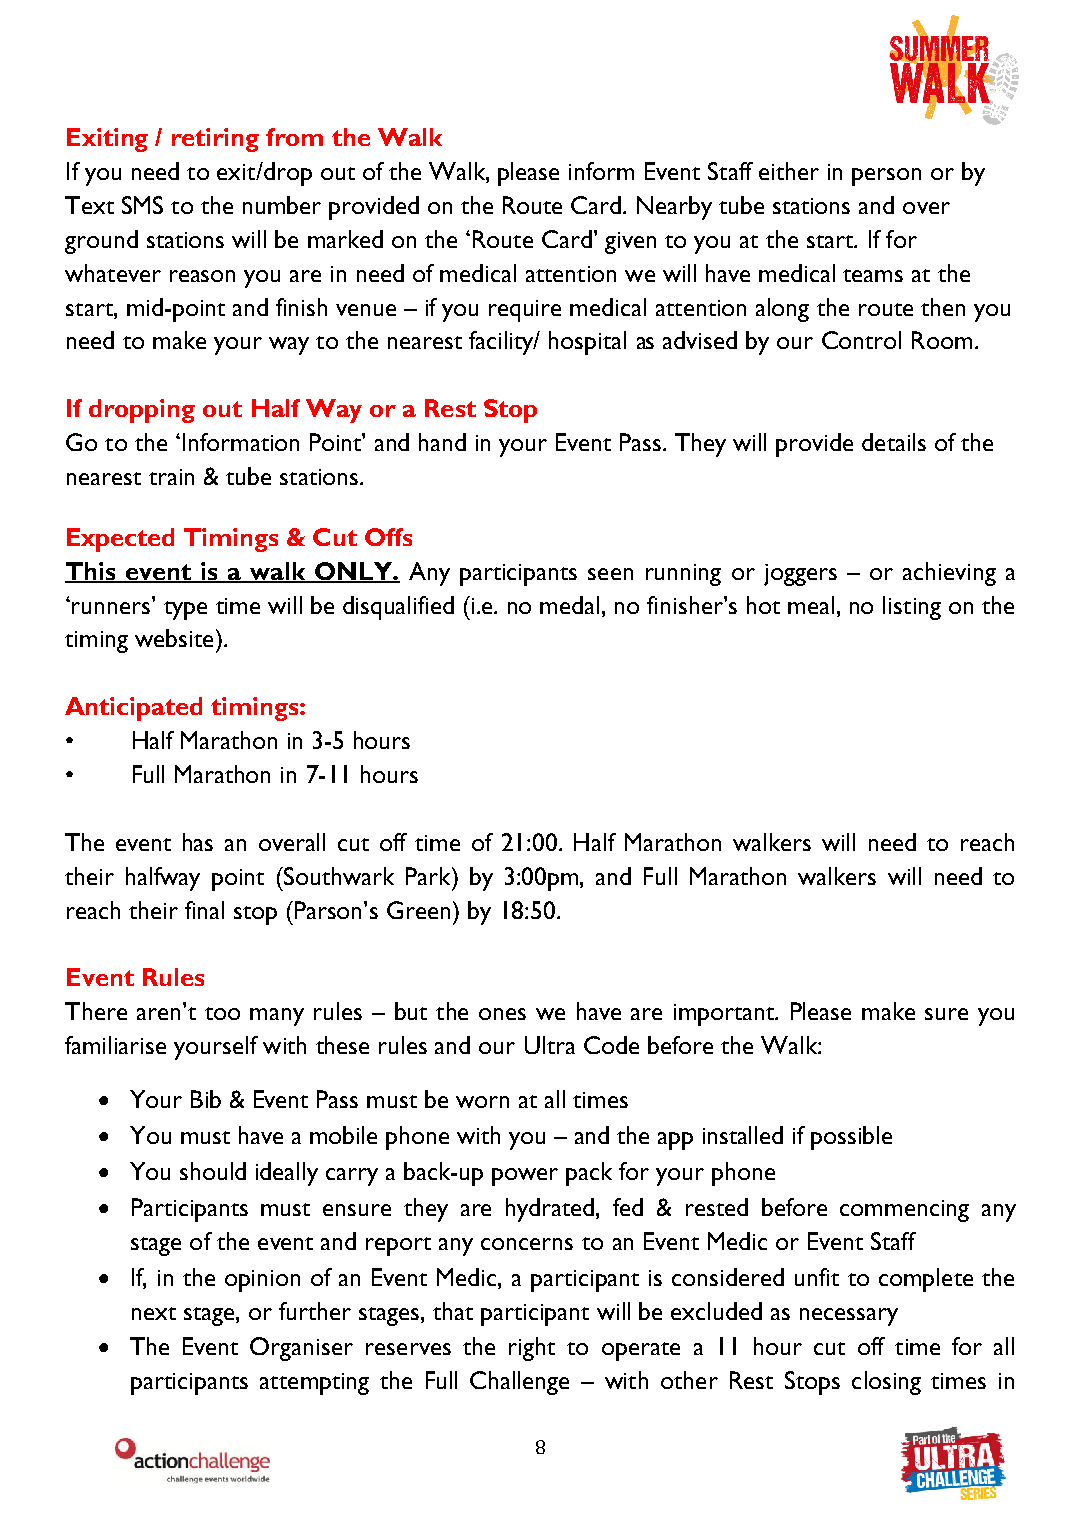 The image size is (1081, 1529). What do you see at coordinates (154, 1313) in the screenshot?
I see `next` at bounding box center [154, 1313].
